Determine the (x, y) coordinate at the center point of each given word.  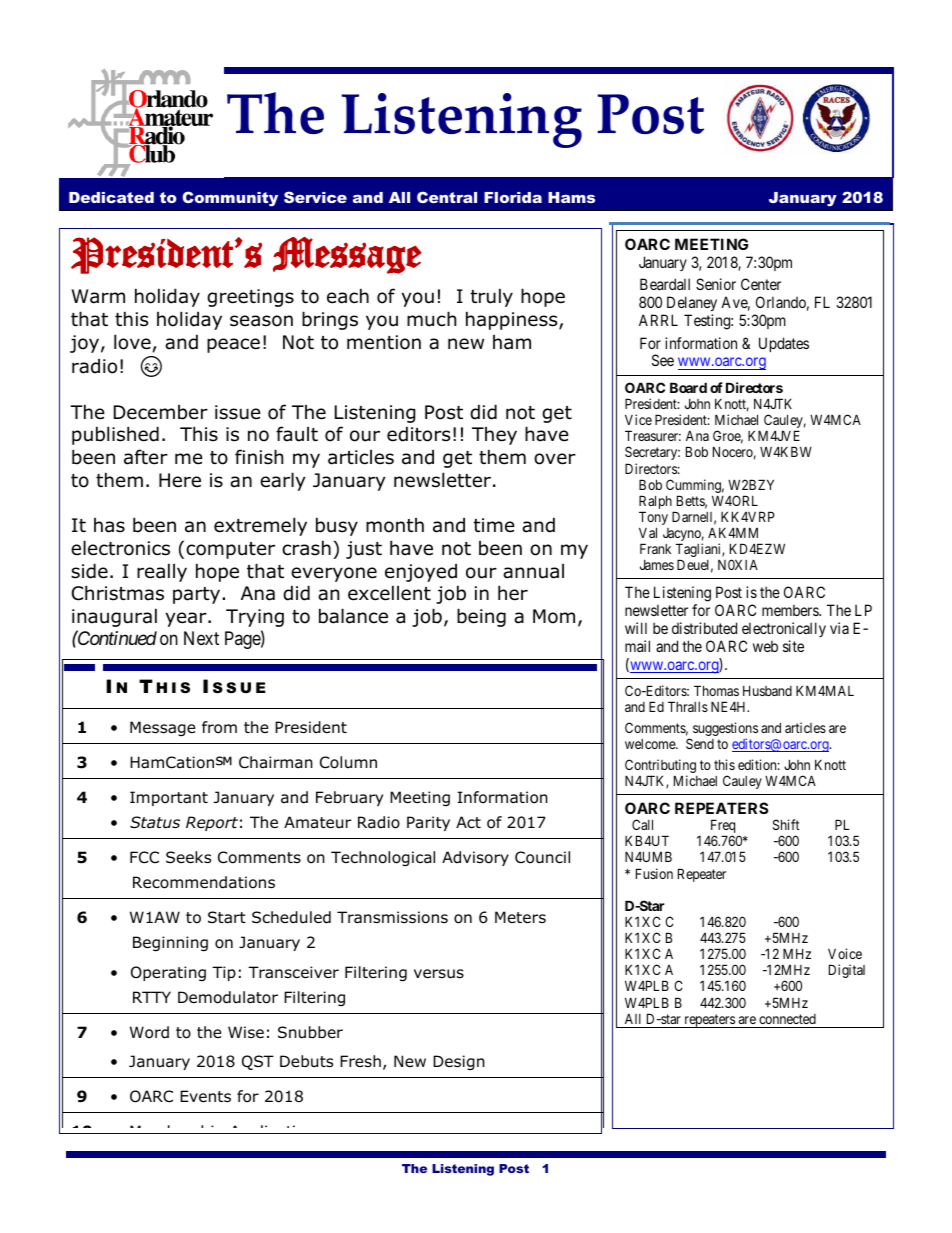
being (481, 617)
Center (761, 284)
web (765, 646)
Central (447, 197)
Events (205, 1096)
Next (201, 638)
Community (230, 199)
